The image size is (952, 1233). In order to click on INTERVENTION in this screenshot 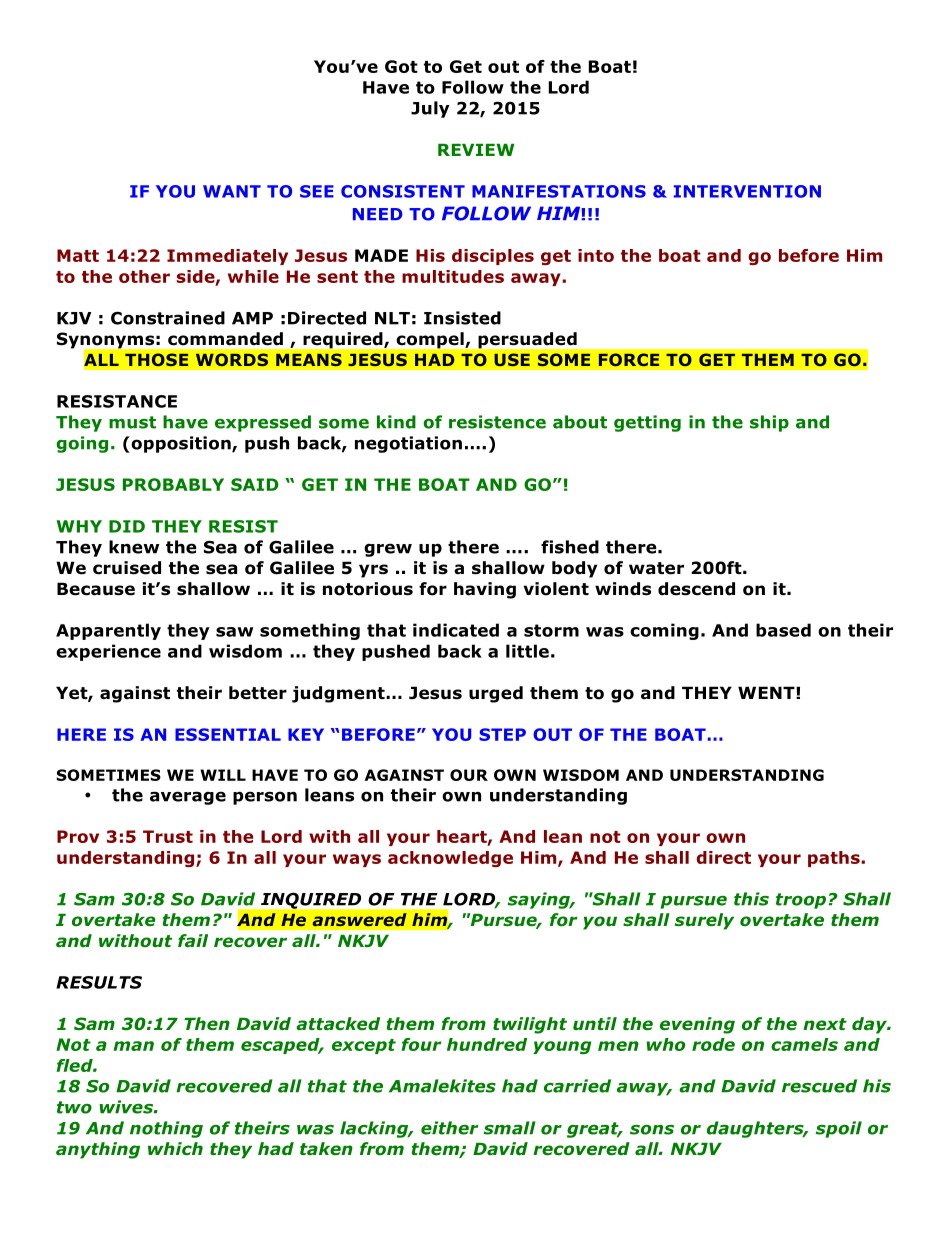, I will do `click(747, 191)`.
